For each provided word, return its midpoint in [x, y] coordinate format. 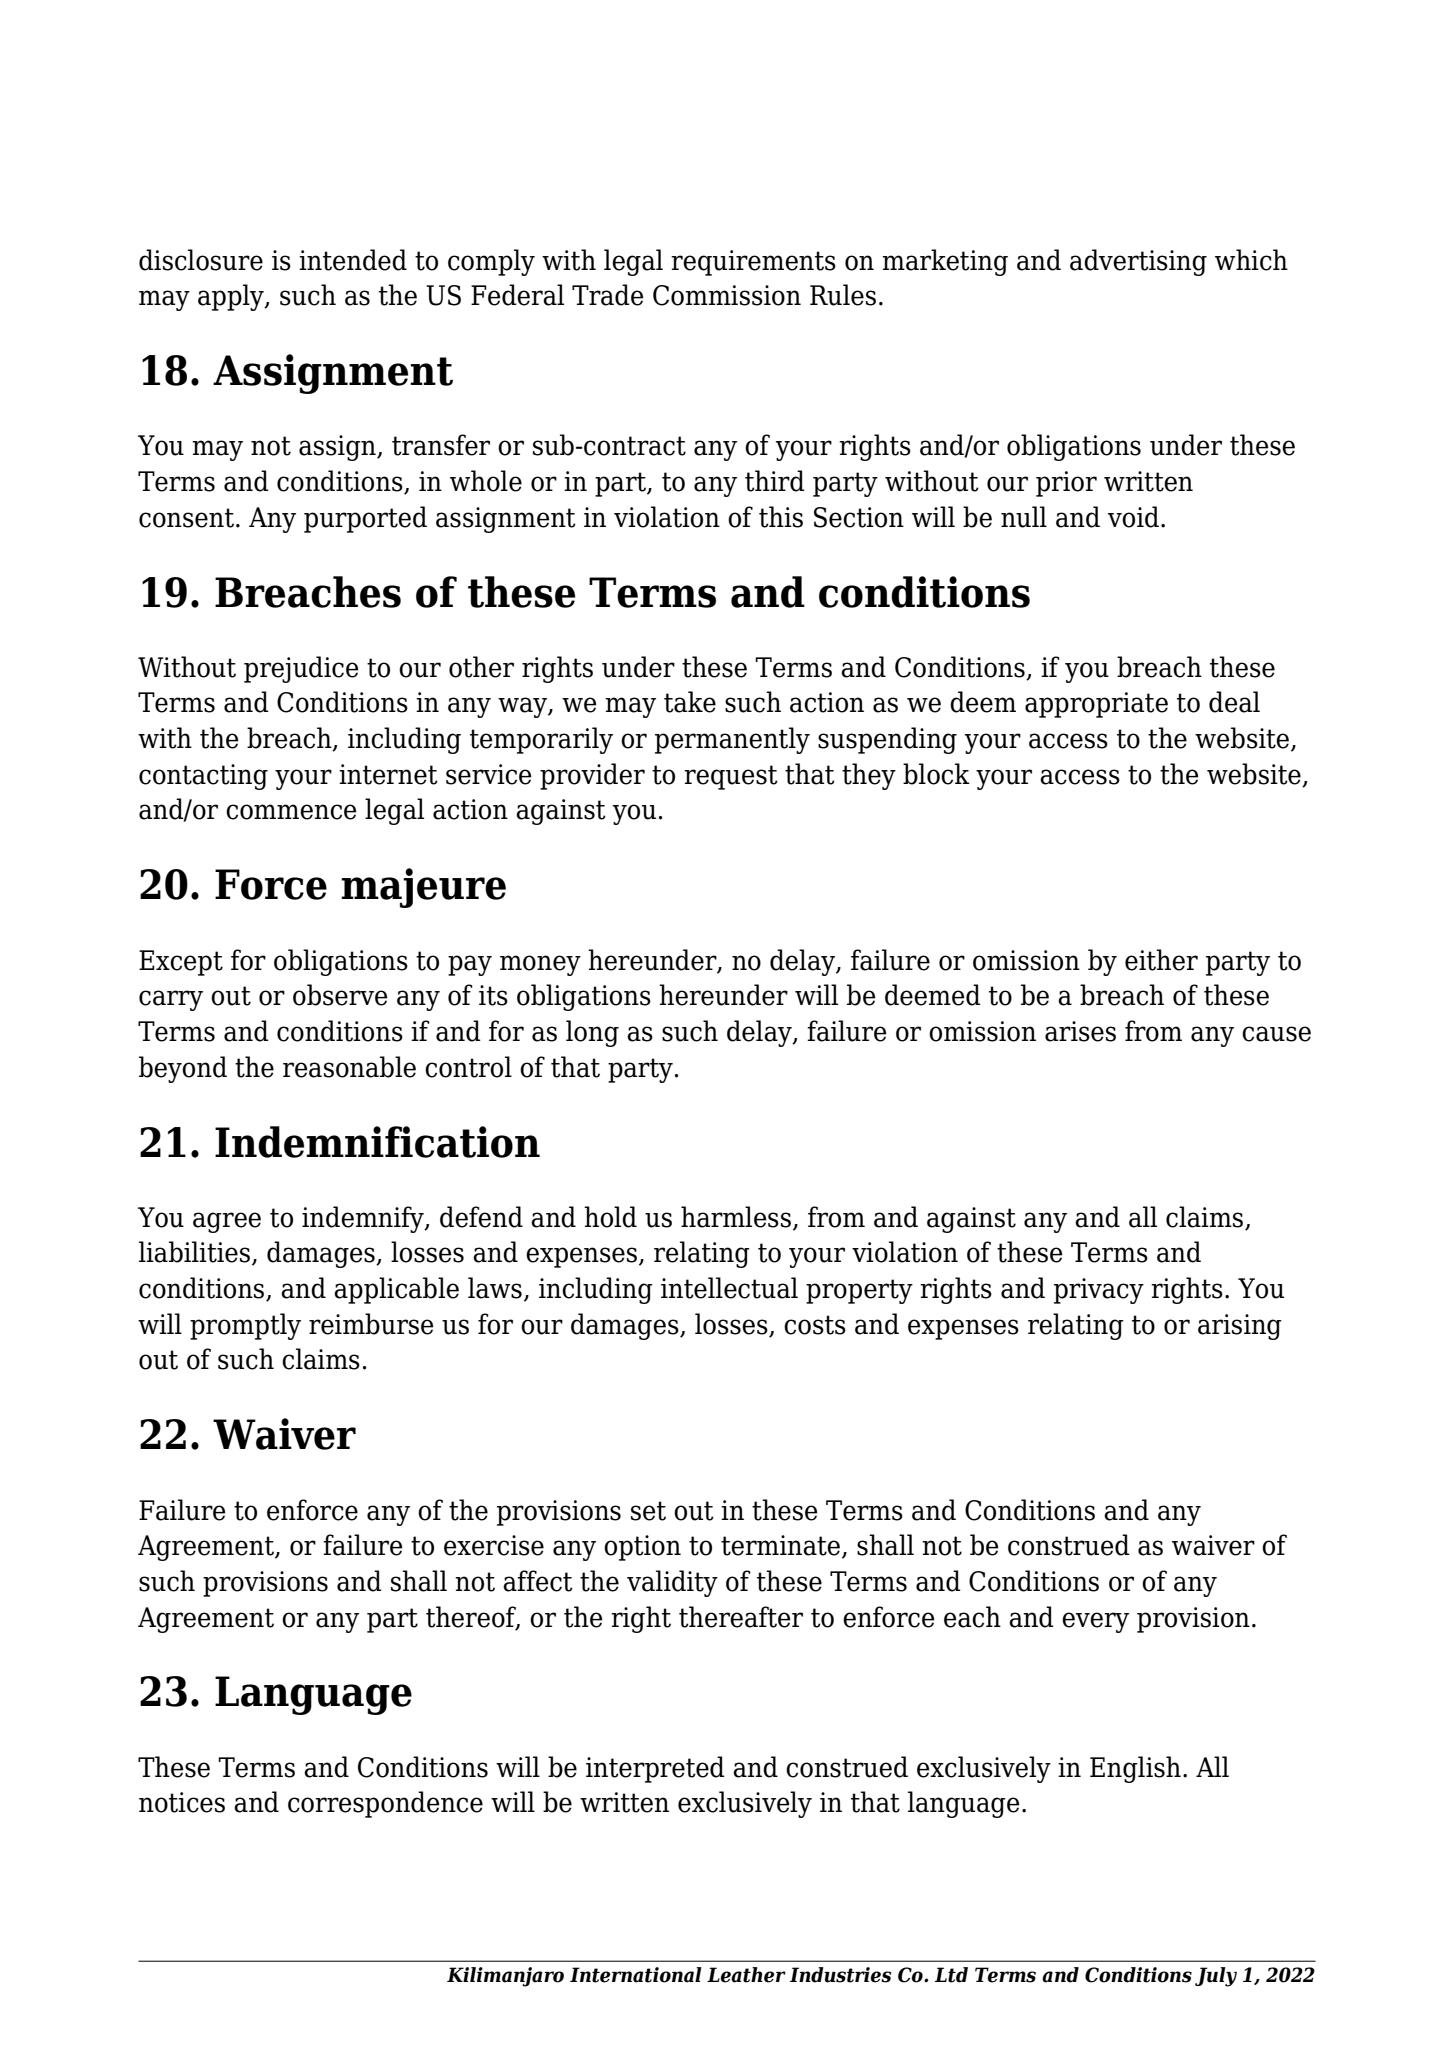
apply [232, 297]
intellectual [729, 1288]
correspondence [385, 1804]
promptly [245, 1326]
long [592, 1033]
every [1095, 1622]
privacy [1099, 1291]
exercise [494, 1545]
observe [340, 995]
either [1161, 960]
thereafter [741, 1617]
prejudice [301, 669]
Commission [727, 295]
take [690, 702]
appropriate [1096, 705]
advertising [1138, 262]
